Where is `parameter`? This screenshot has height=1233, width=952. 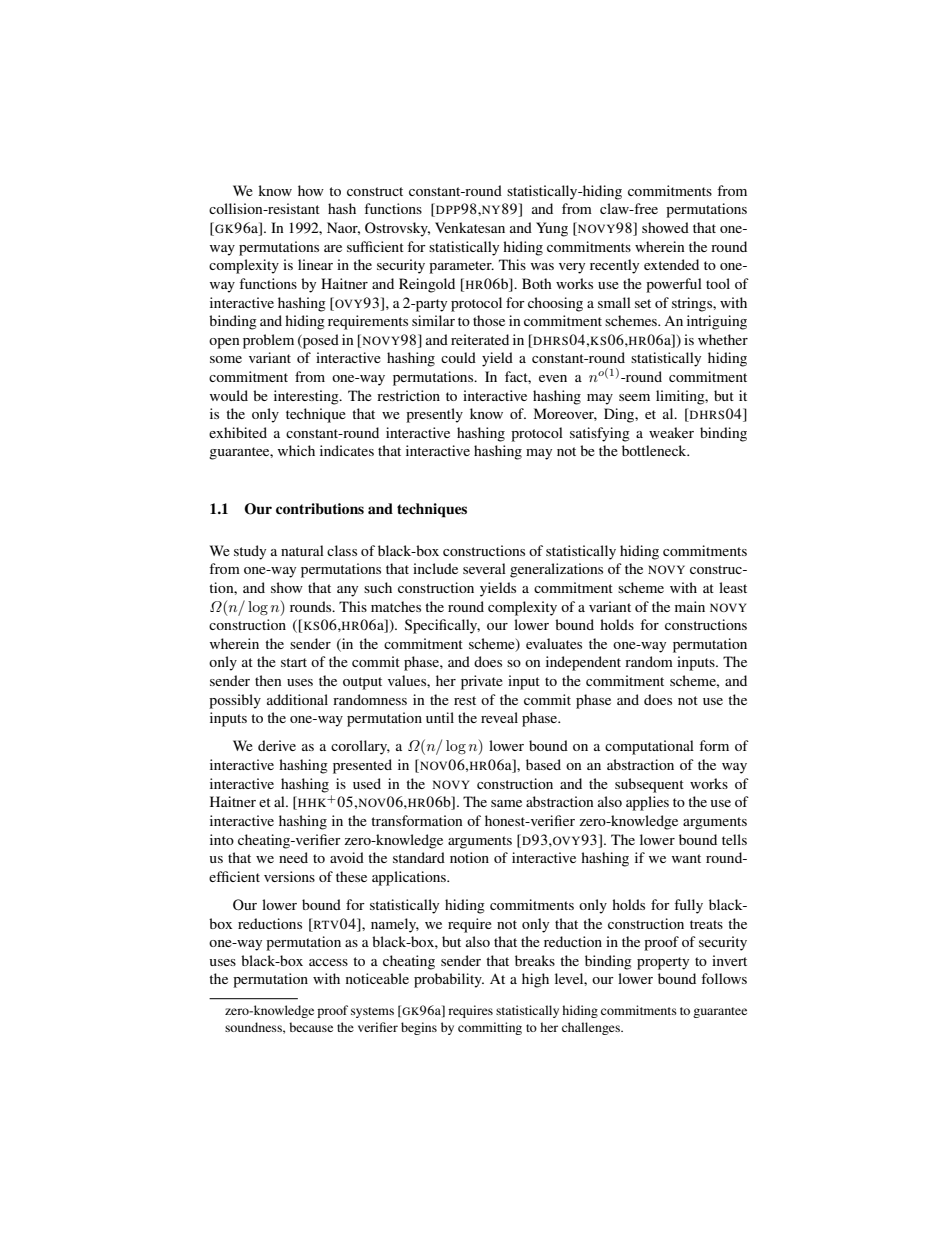
parameter is located at coordinates (461, 267).
